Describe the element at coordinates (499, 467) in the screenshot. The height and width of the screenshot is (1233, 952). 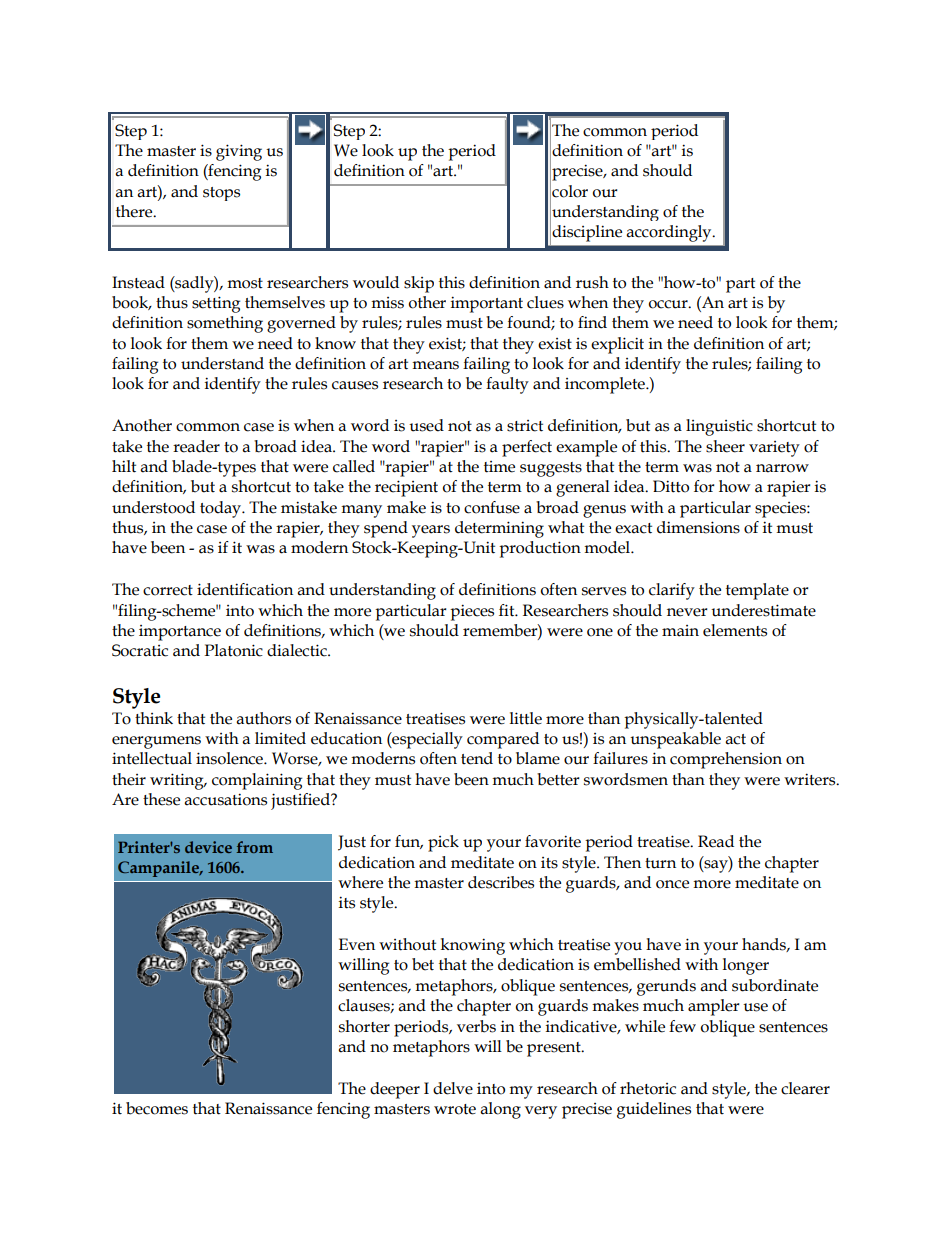
I see `time` at that location.
